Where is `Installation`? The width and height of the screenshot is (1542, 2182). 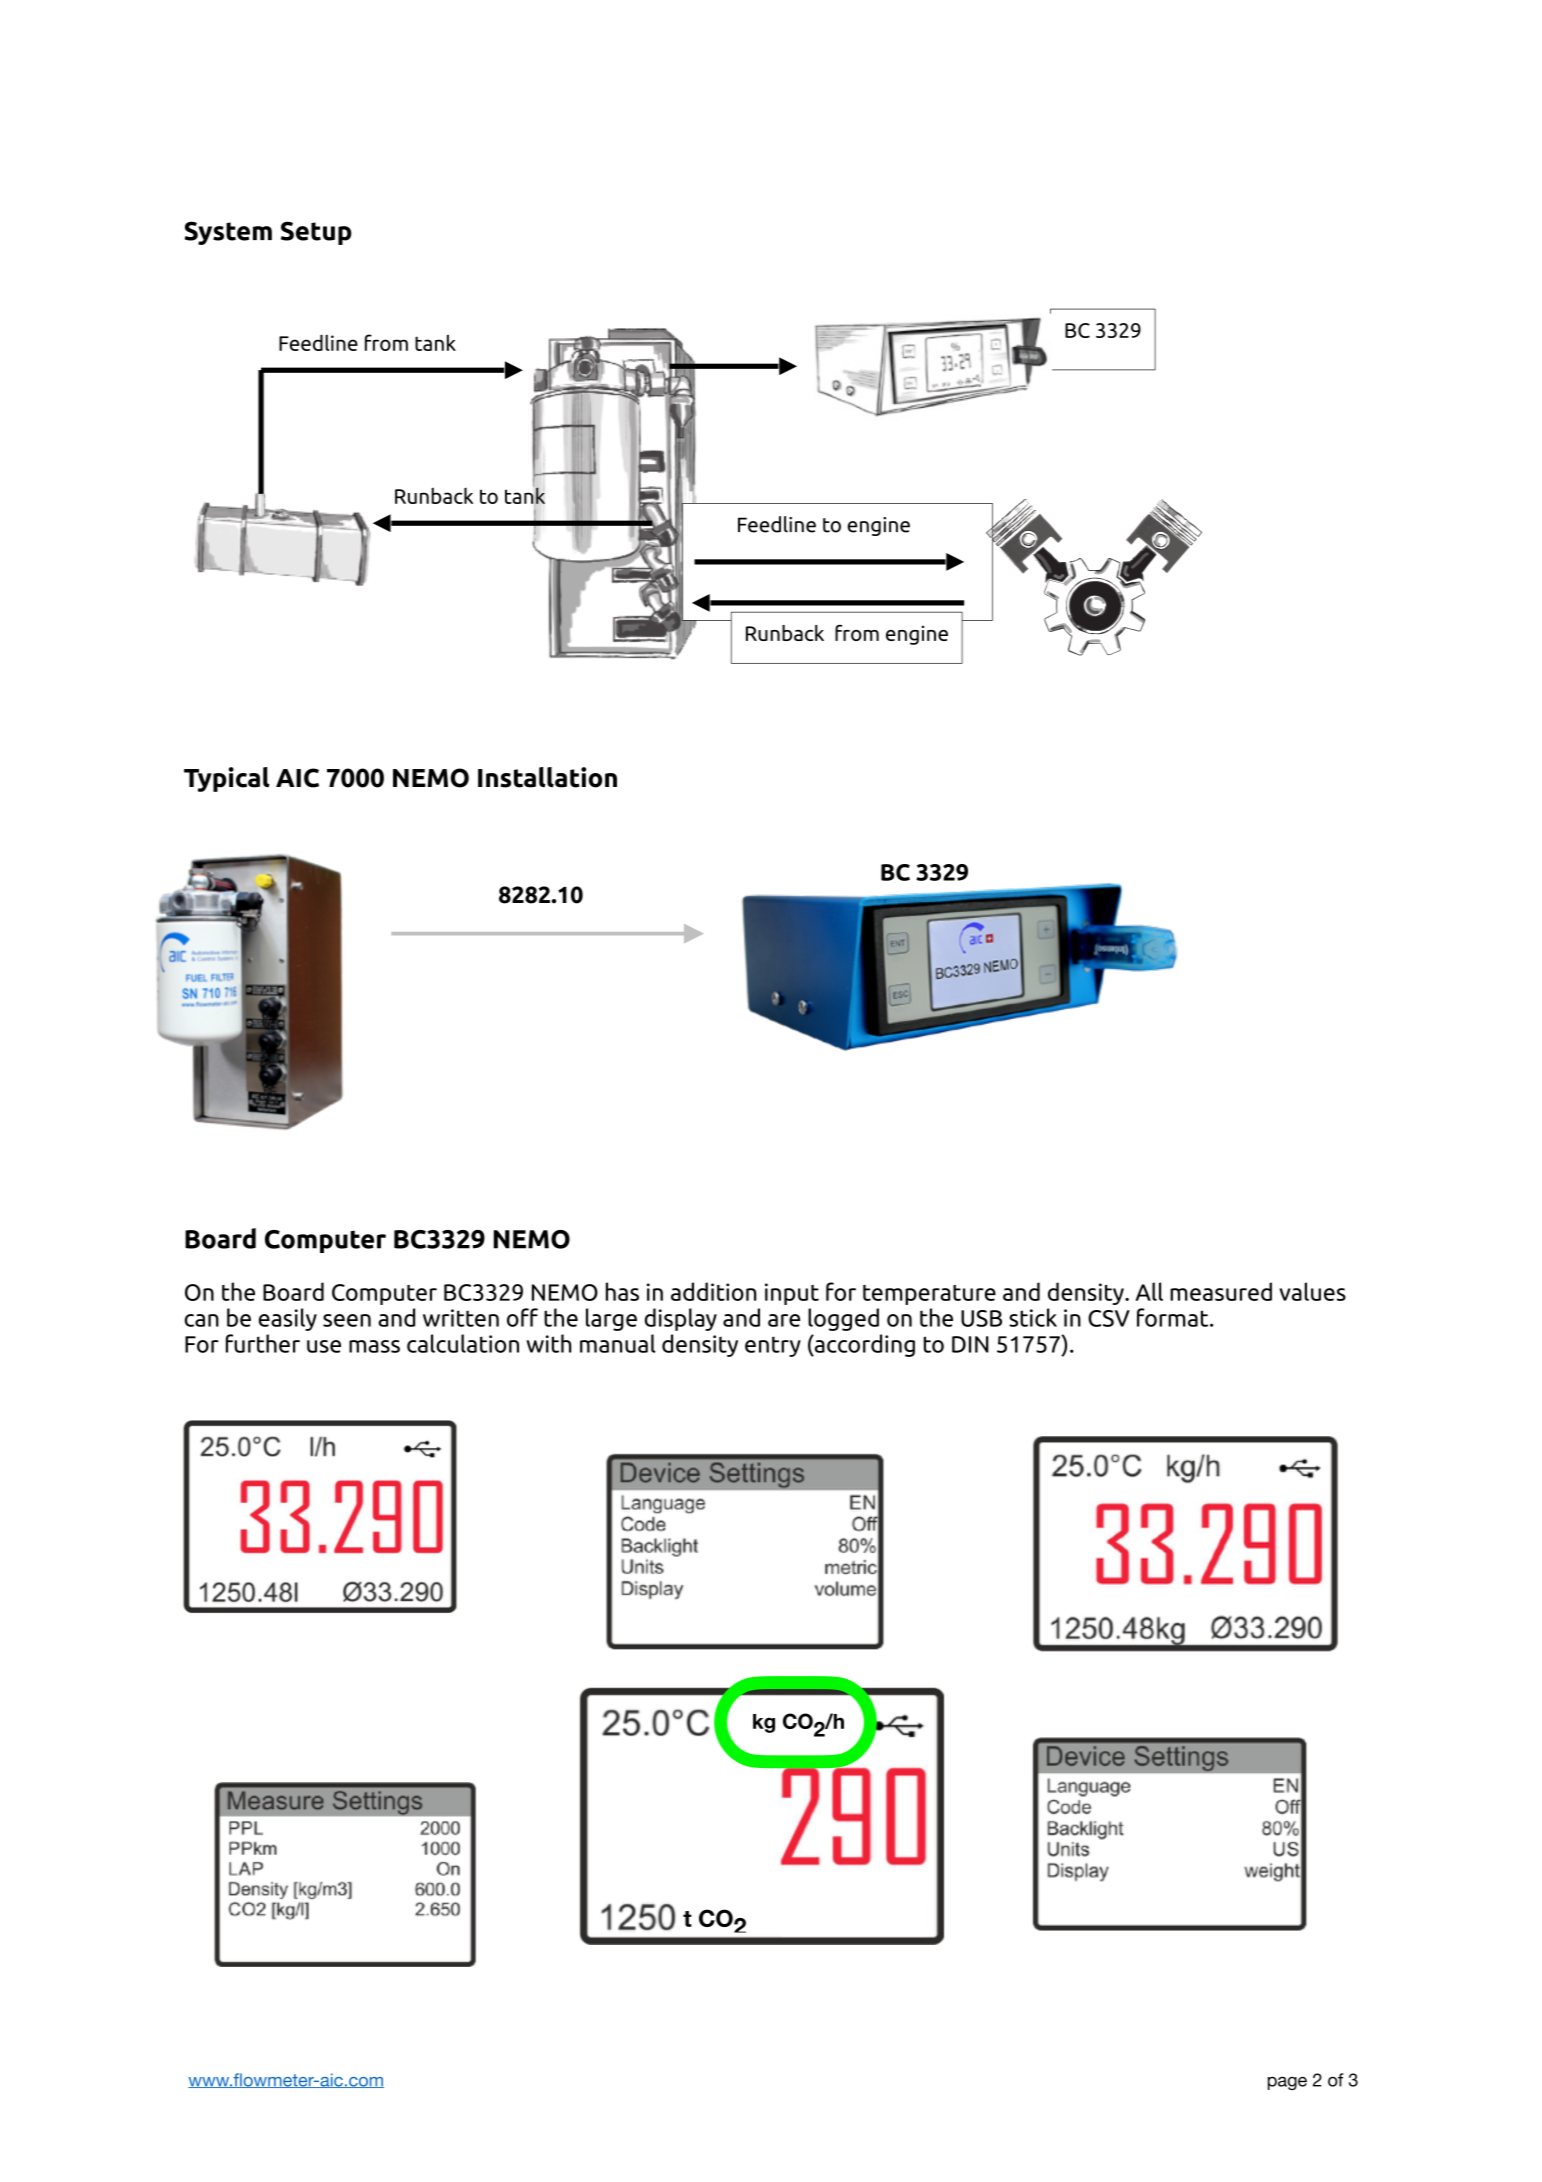
Installation is located at coordinates (547, 777).
